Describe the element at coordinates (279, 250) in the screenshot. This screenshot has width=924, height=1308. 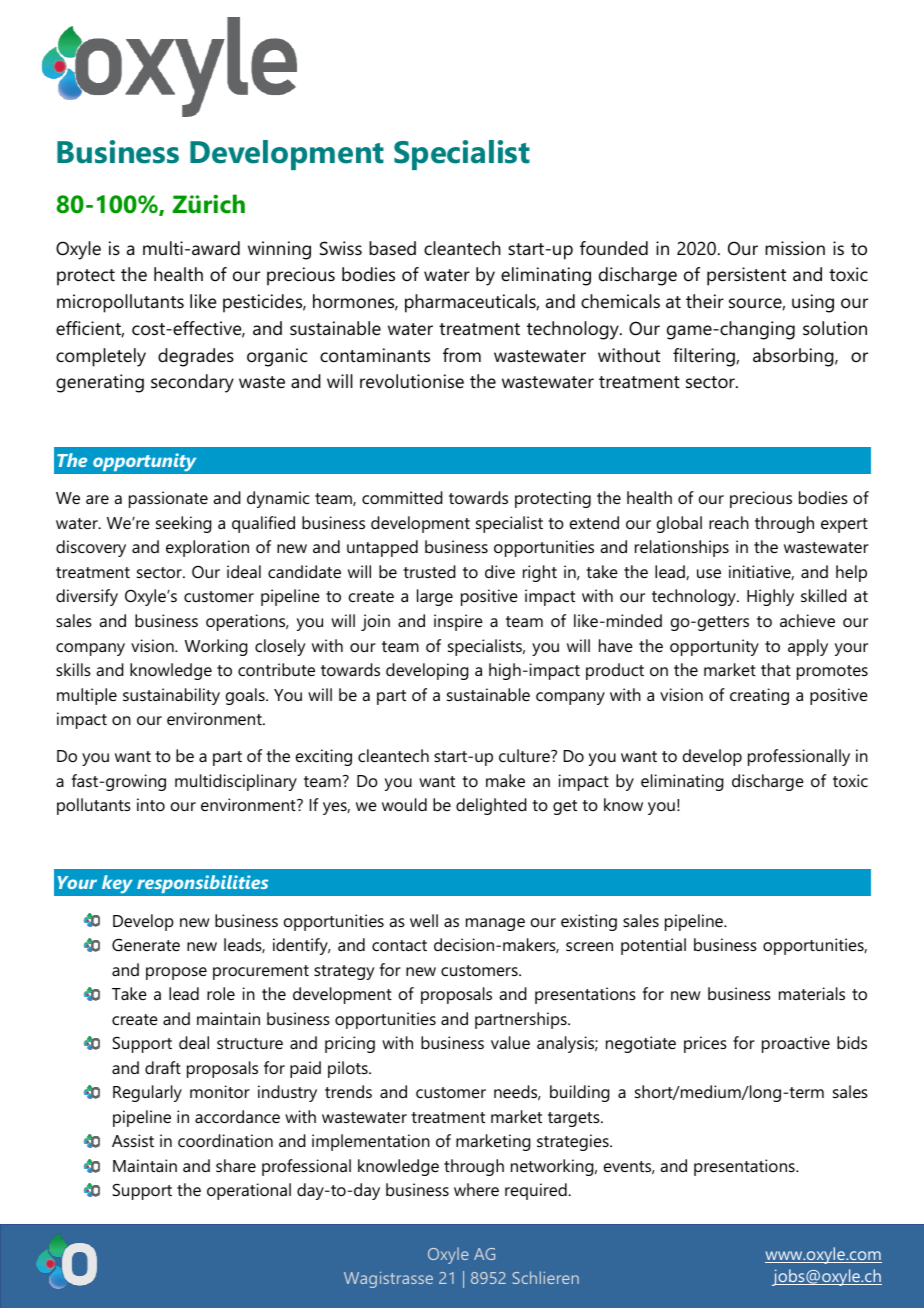
I see `winning` at that location.
